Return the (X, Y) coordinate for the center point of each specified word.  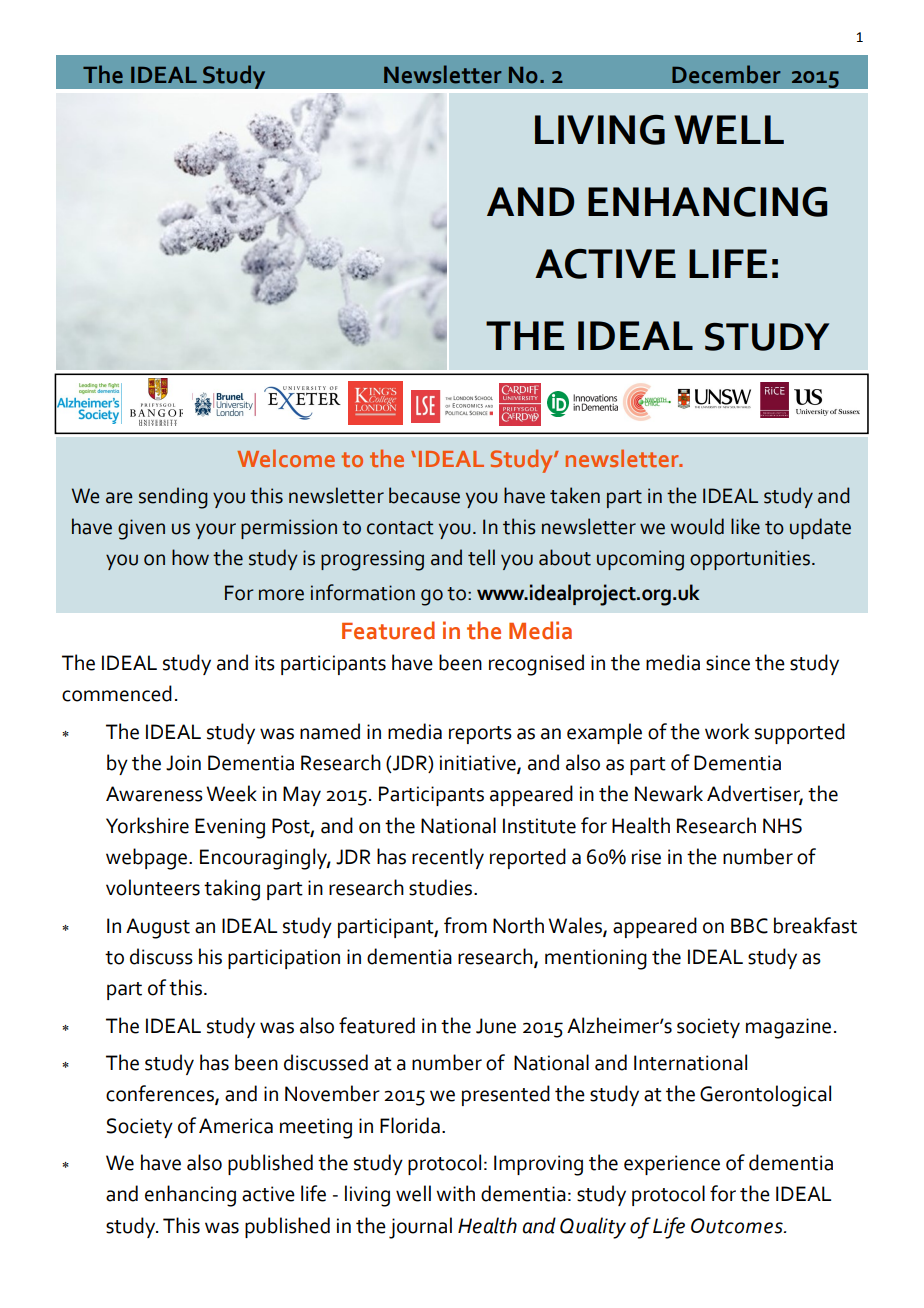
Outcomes (738, 1226)
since (728, 663)
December (726, 74)
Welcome (286, 458)
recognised (536, 665)
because (424, 495)
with (455, 1193)
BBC (749, 926)
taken (575, 495)
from (465, 925)
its (265, 663)
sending (173, 498)
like (745, 526)
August (158, 928)
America (236, 1126)
